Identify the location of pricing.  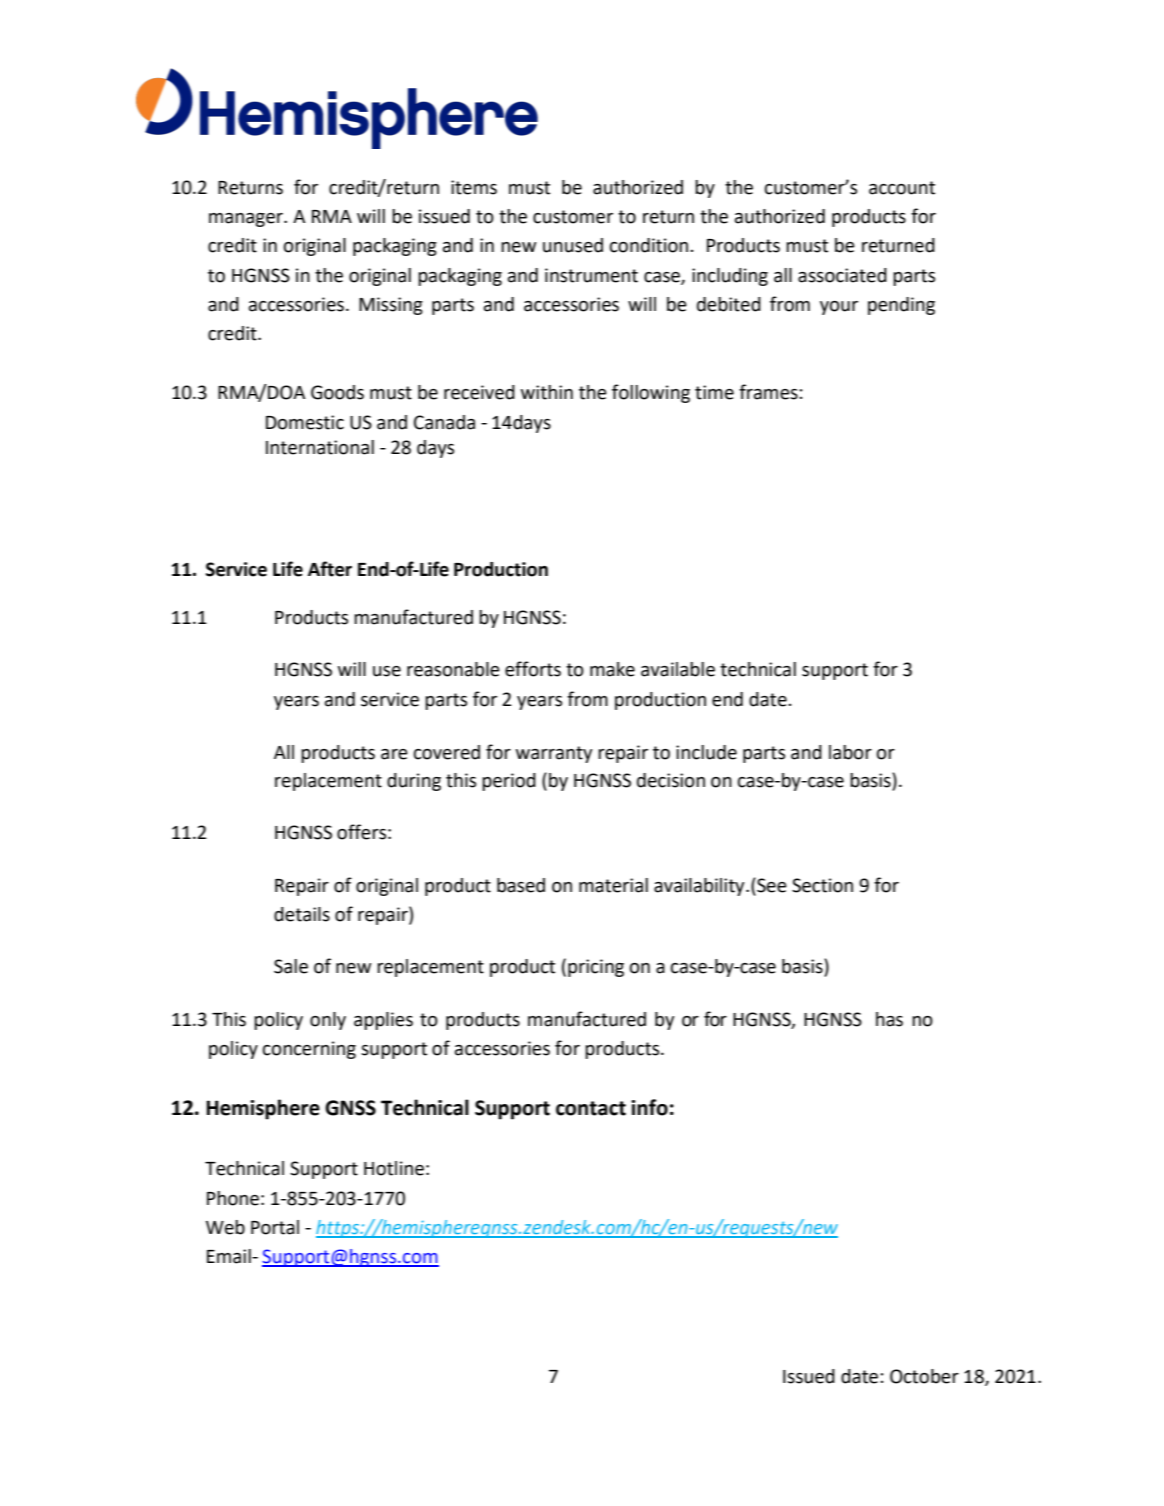
(596, 968).
